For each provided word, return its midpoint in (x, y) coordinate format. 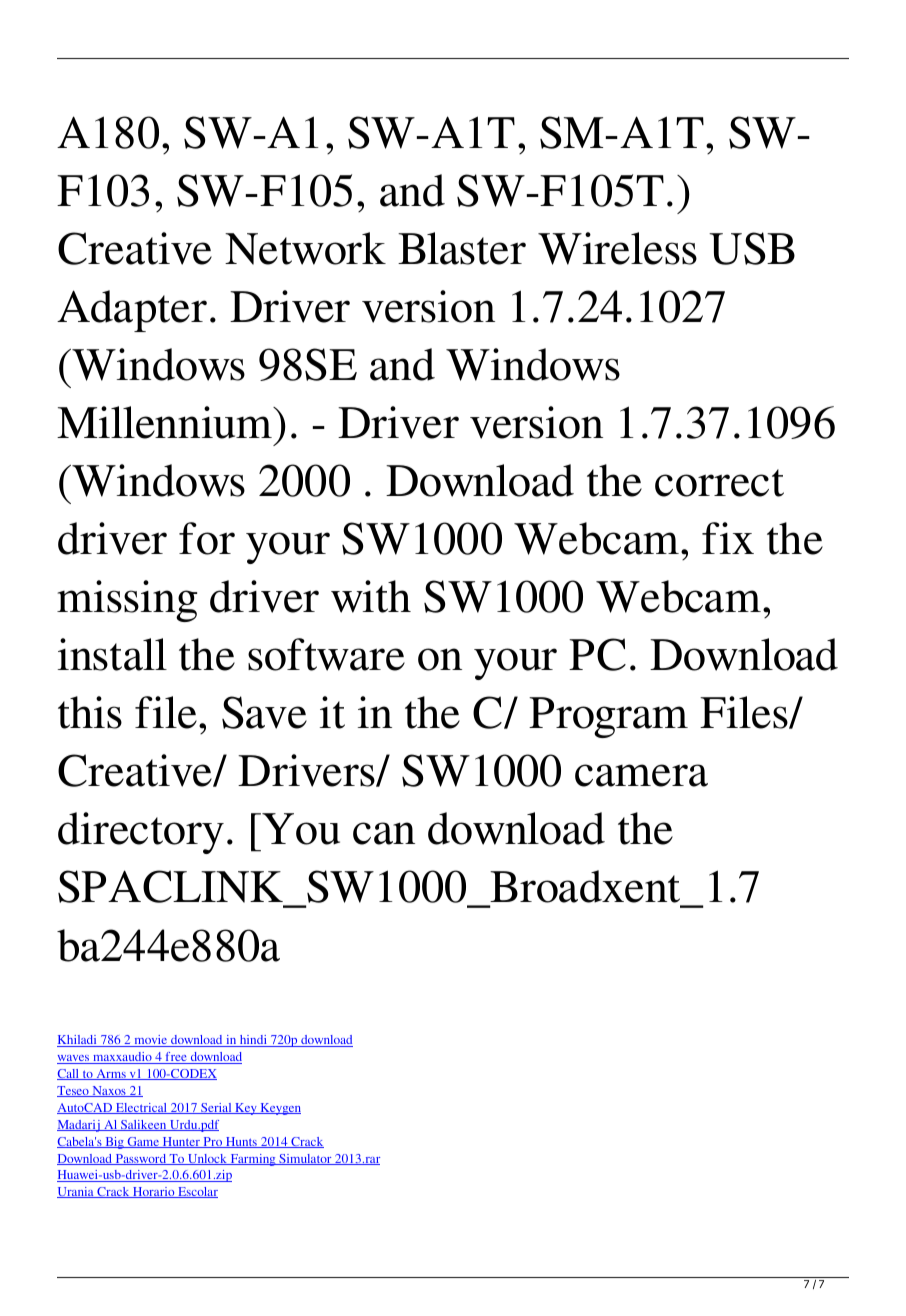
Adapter (132, 311)
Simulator (305, 1159)
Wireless (617, 248)
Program (608, 717)
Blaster (462, 248)
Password (140, 1159)
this (90, 712)
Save (264, 712)
